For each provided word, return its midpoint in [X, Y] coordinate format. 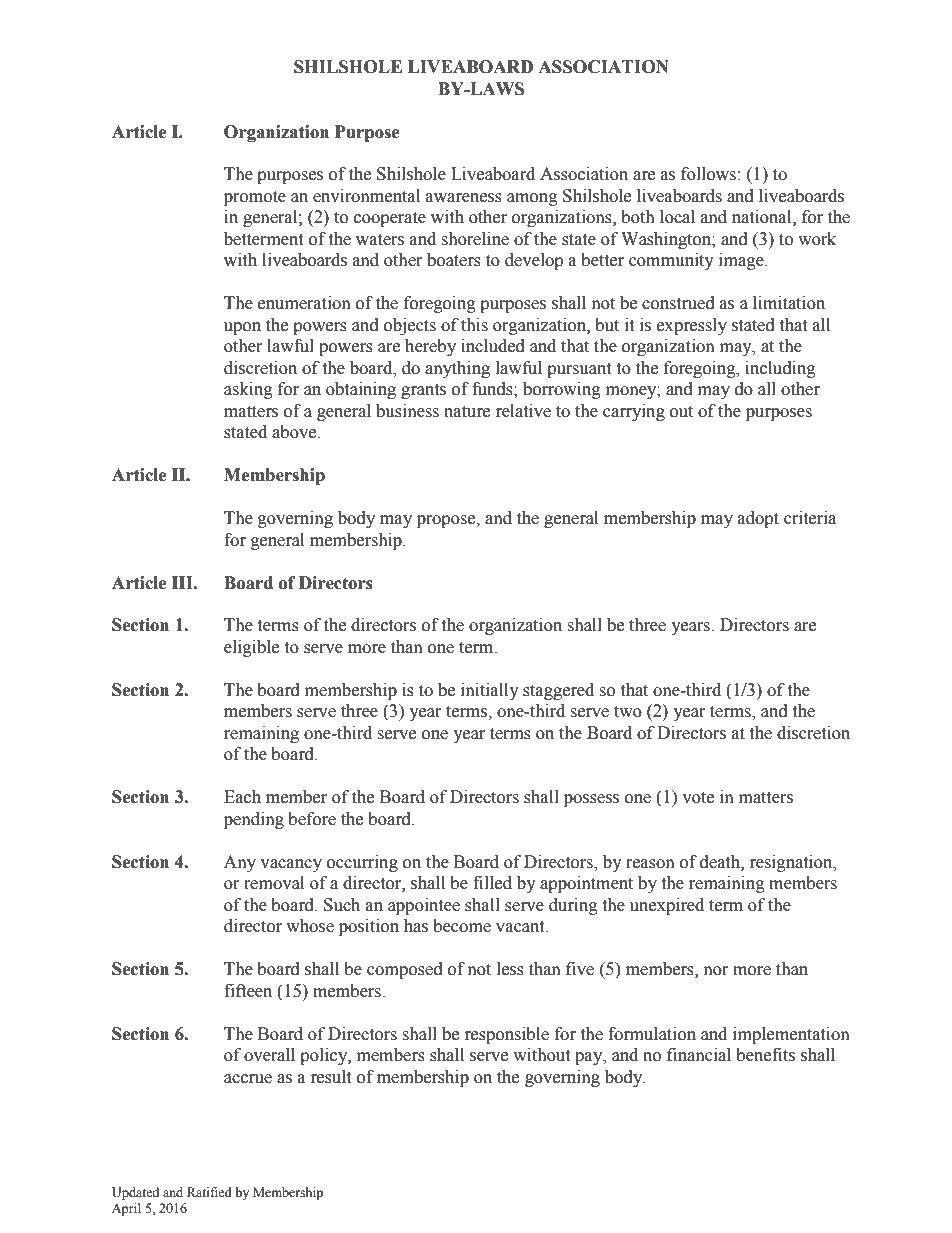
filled [492, 883]
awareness [464, 198]
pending [254, 820]
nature [467, 412]
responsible [507, 1035]
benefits [765, 1055]
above [295, 432]
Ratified [209, 1192]
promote [255, 198]
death [721, 862]
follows [708, 174]
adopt [758, 519]
